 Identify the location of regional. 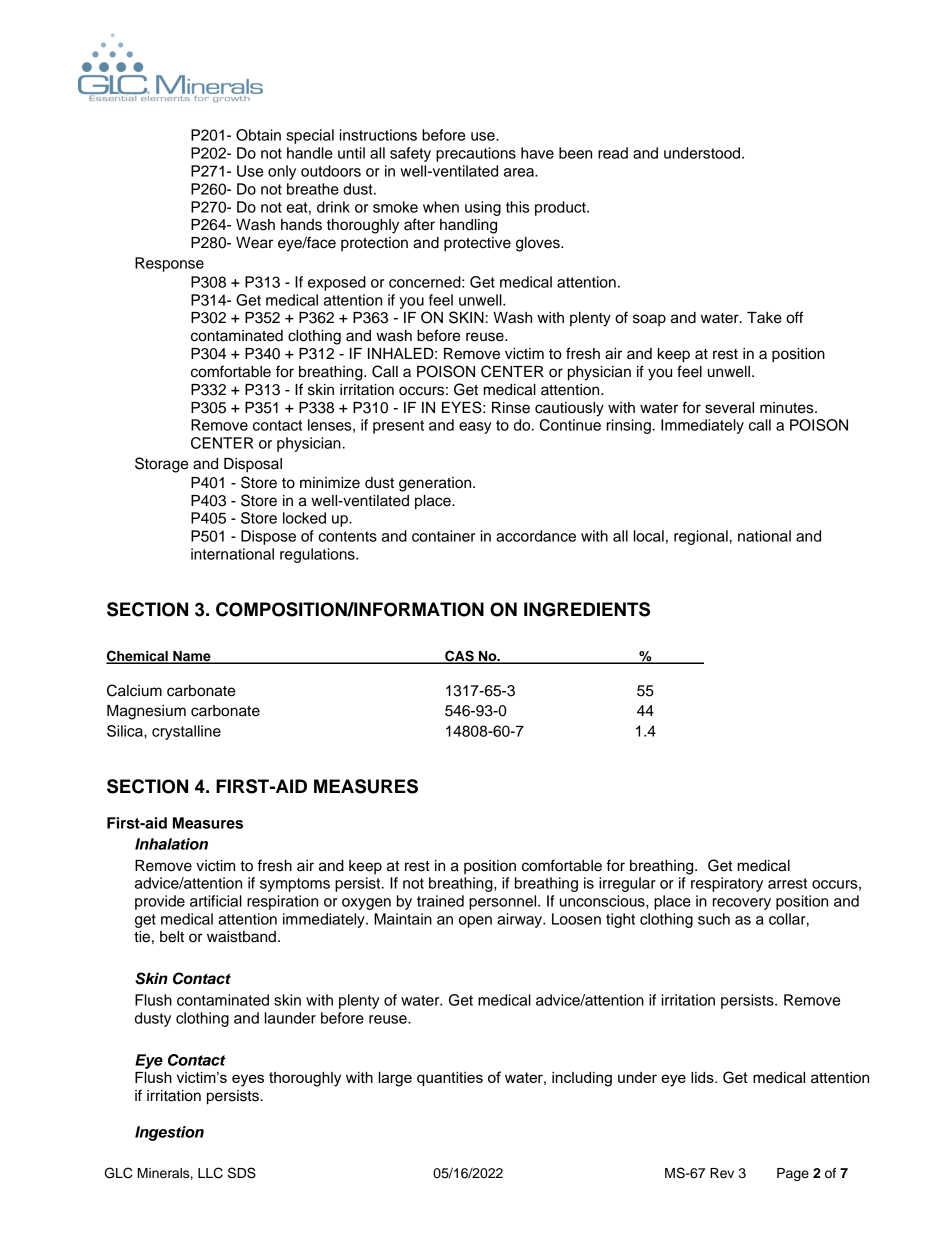
(701, 537).
